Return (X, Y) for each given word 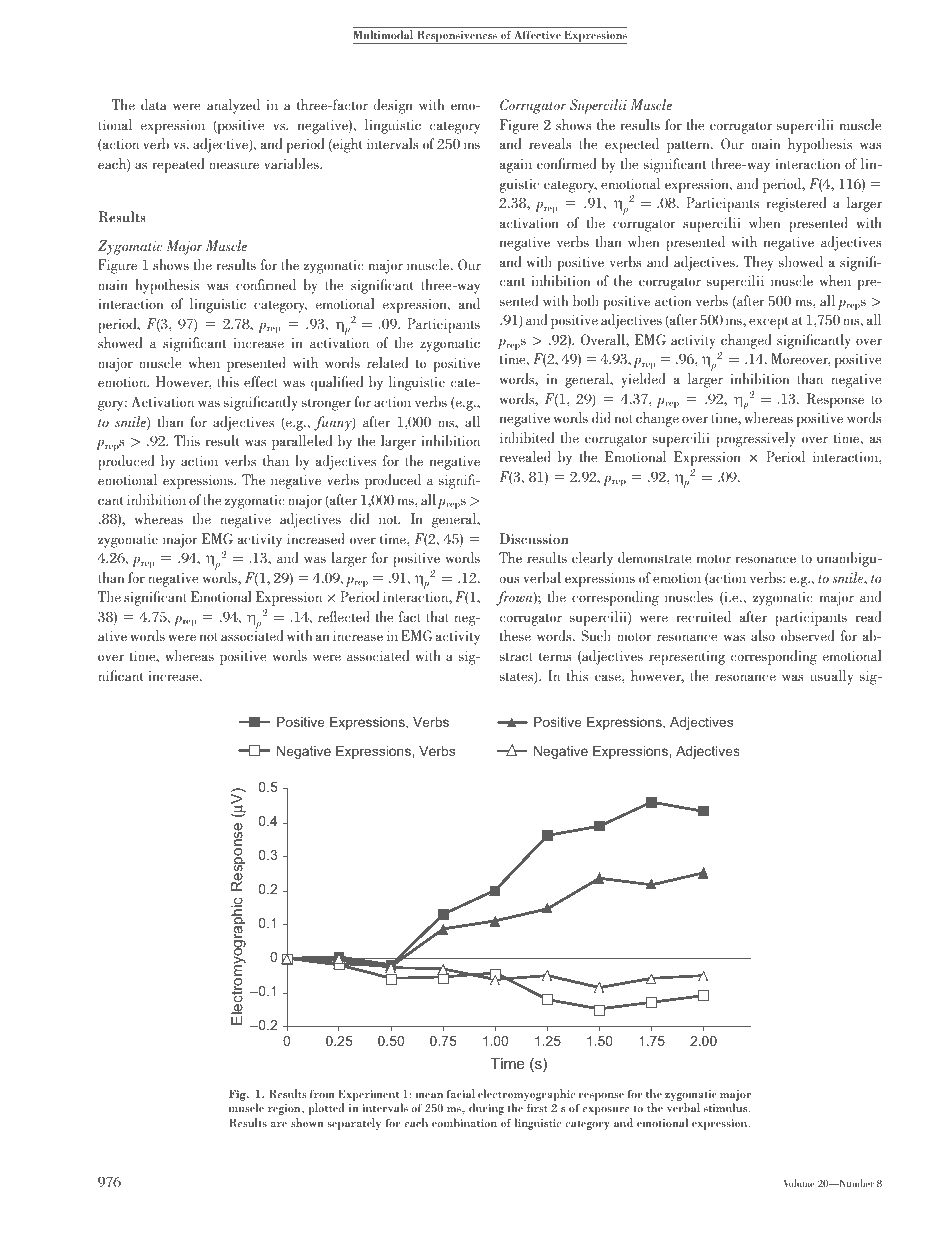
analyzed (233, 106)
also (763, 635)
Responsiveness (457, 37)
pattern (689, 147)
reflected (344, 616)
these (515, 635)
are (279, 1124)
